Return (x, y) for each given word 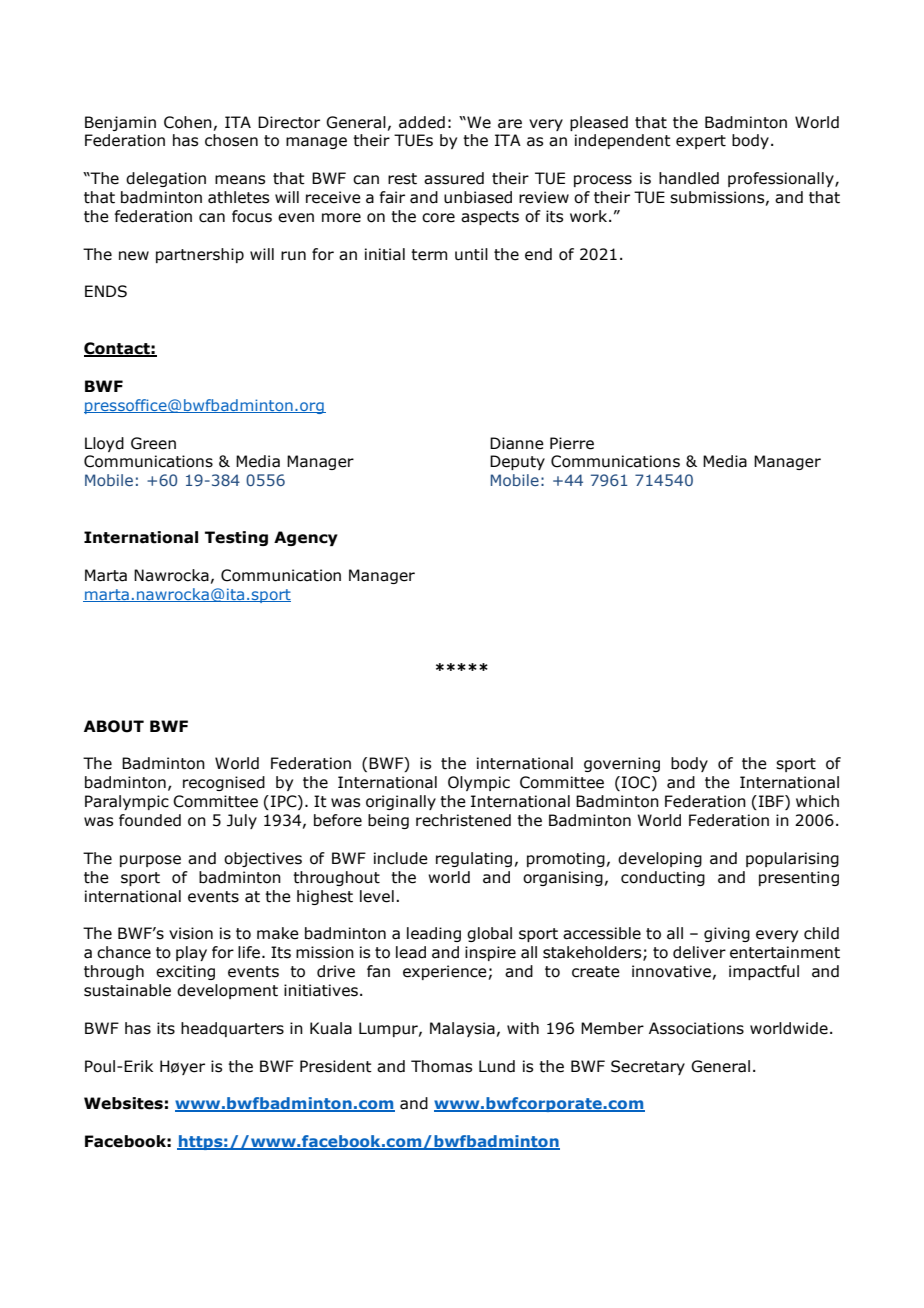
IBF (772, 802)
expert (701, 142)
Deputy (517, 462)
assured (454, 178)
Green (153, 443)
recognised (224, 783)
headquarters (232, 1029)
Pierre (572, 443)
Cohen (188, 122)
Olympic (479, 783)
